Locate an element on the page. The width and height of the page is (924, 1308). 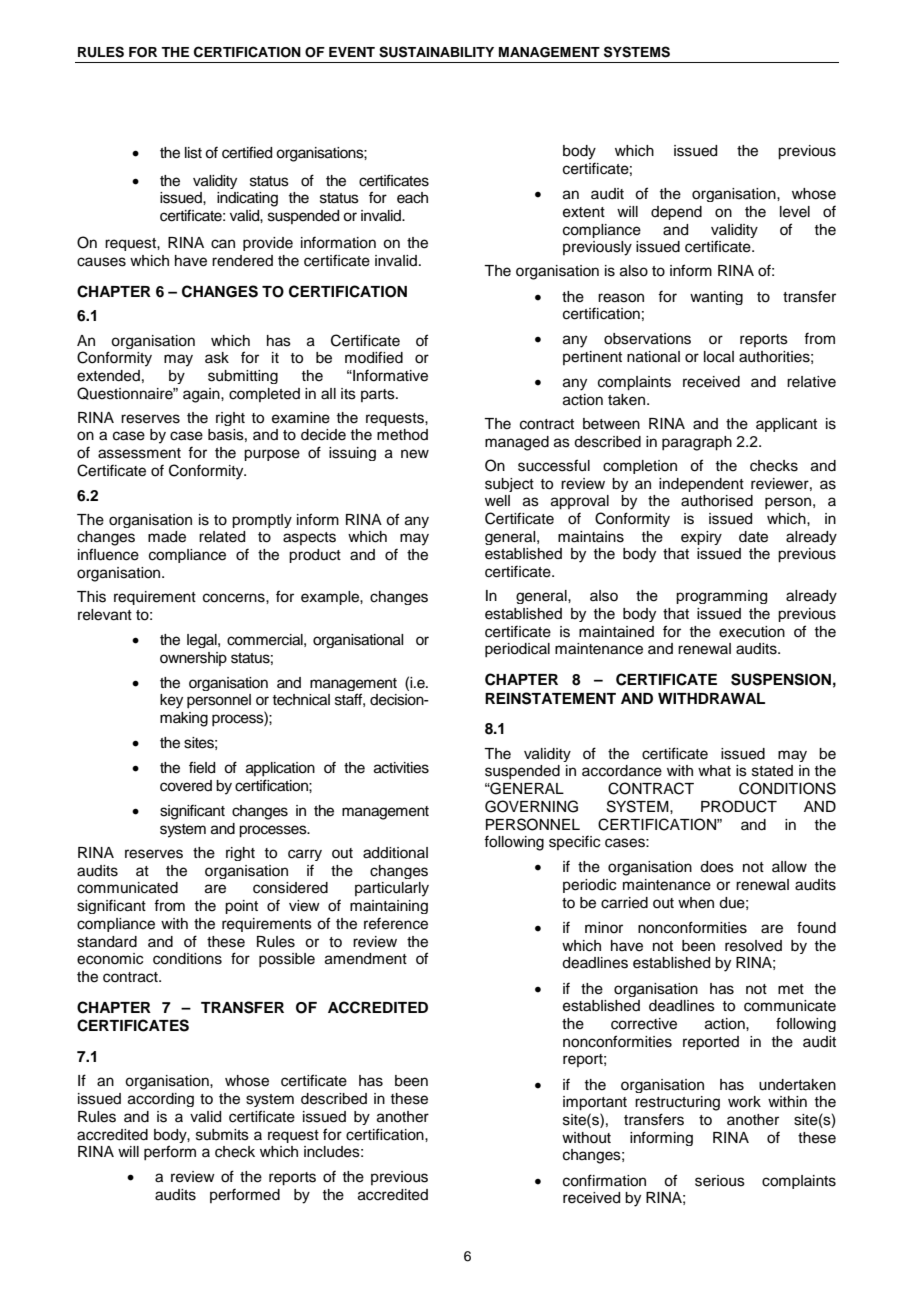
submits is located at coordinates (222, 1135).
